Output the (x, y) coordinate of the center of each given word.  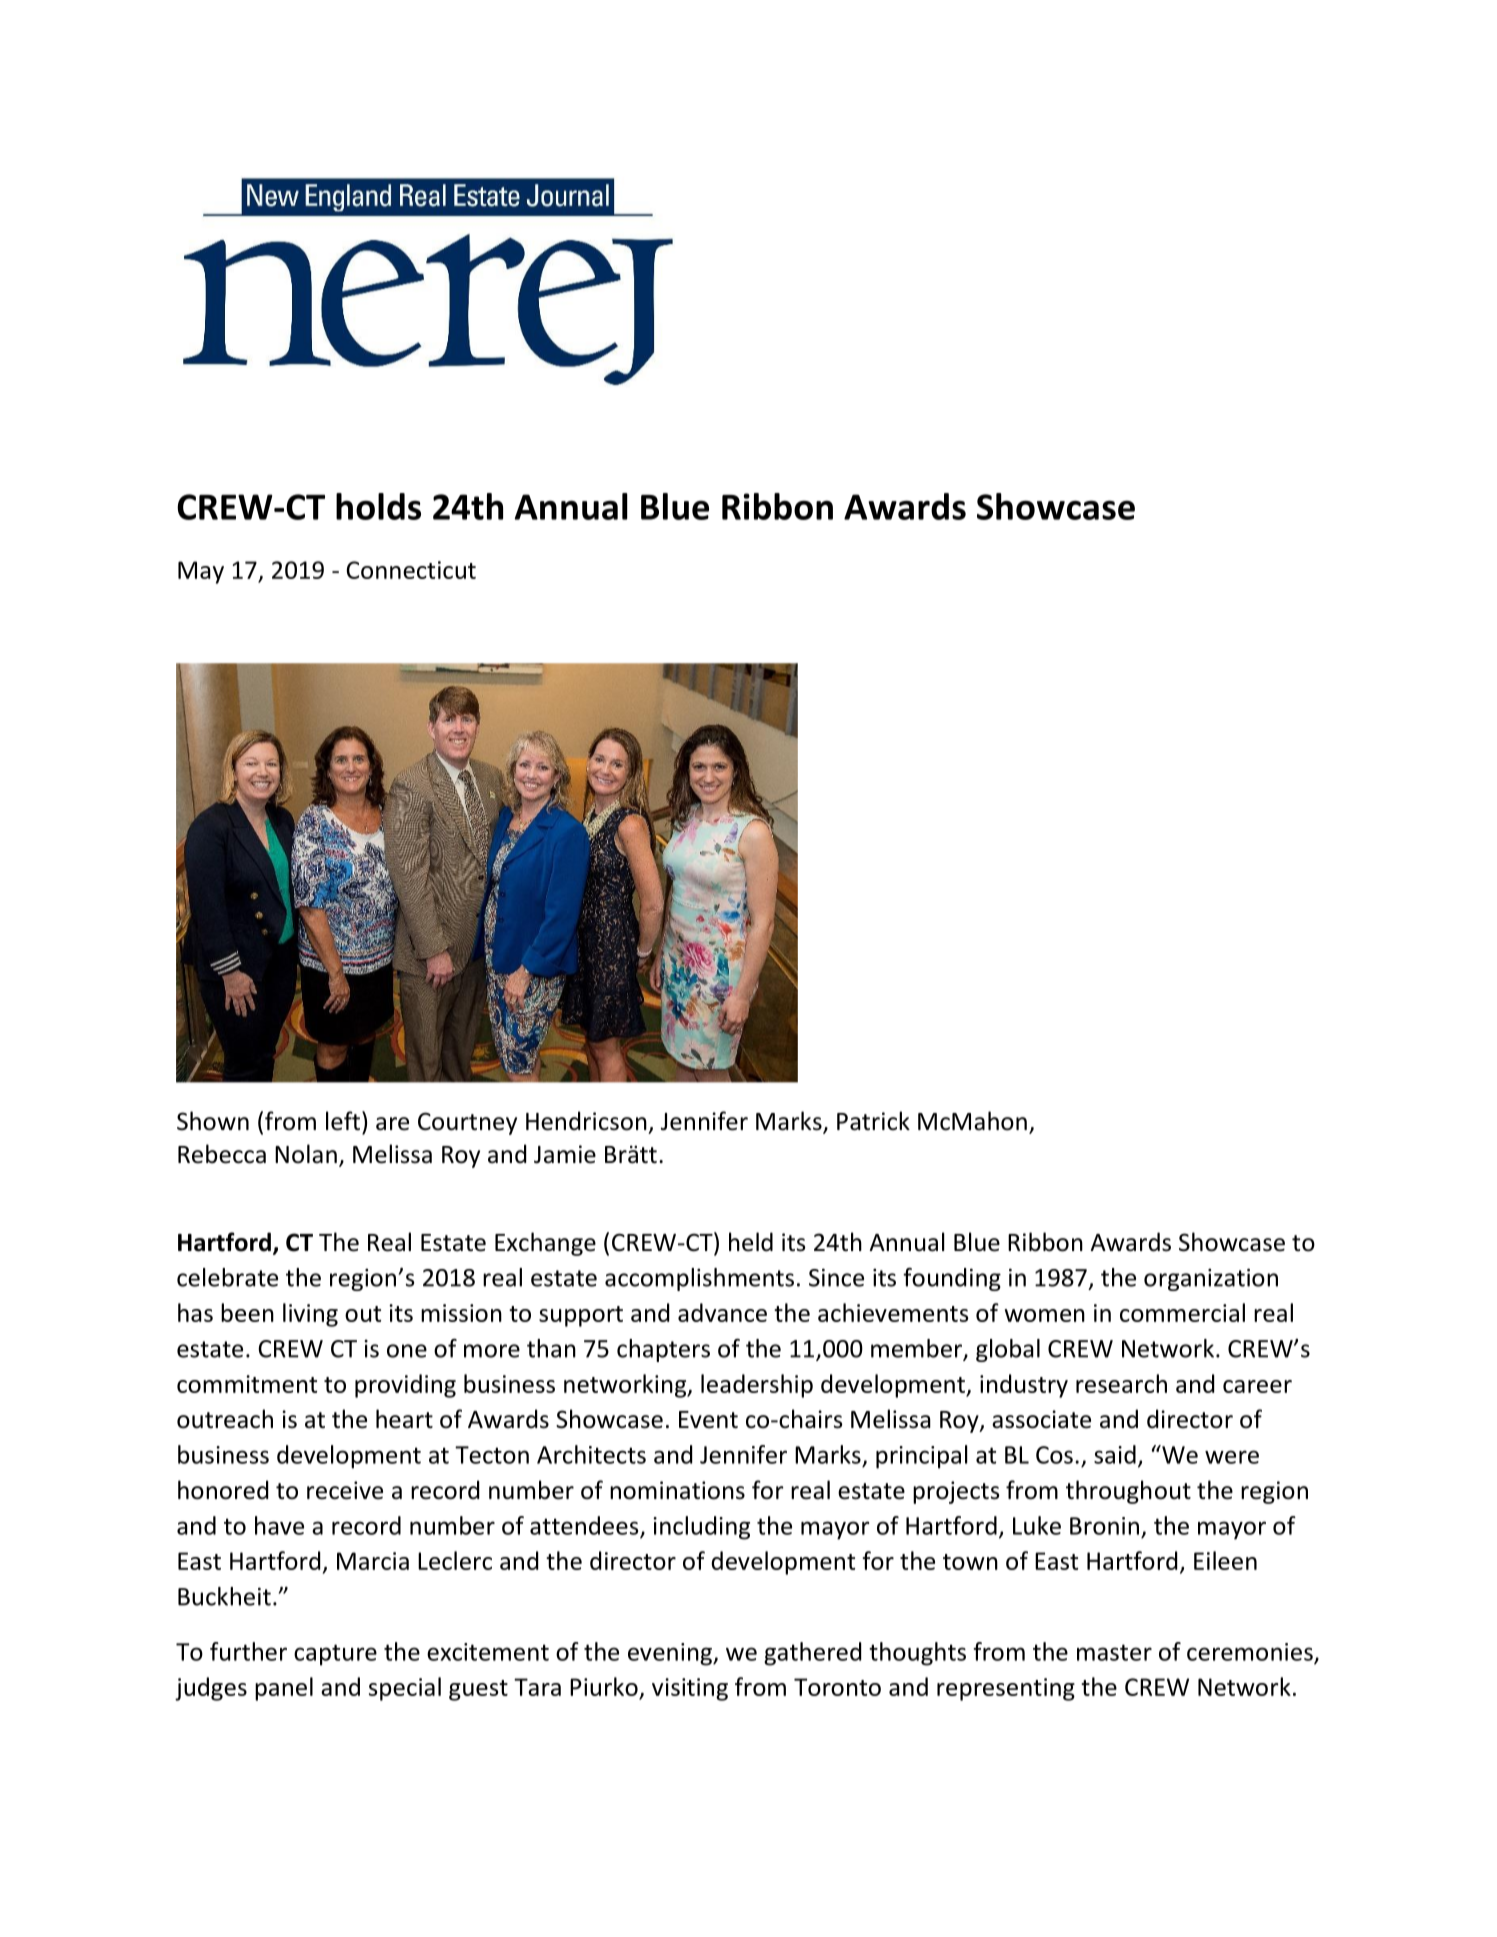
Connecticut (411, 570)
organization (1211, 1279)
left (343, 1121)
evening (671, 1654)
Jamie (565, 1154)
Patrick (873, 1121)
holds (378, 506)
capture (335, 1655)
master (1114, 1652)
